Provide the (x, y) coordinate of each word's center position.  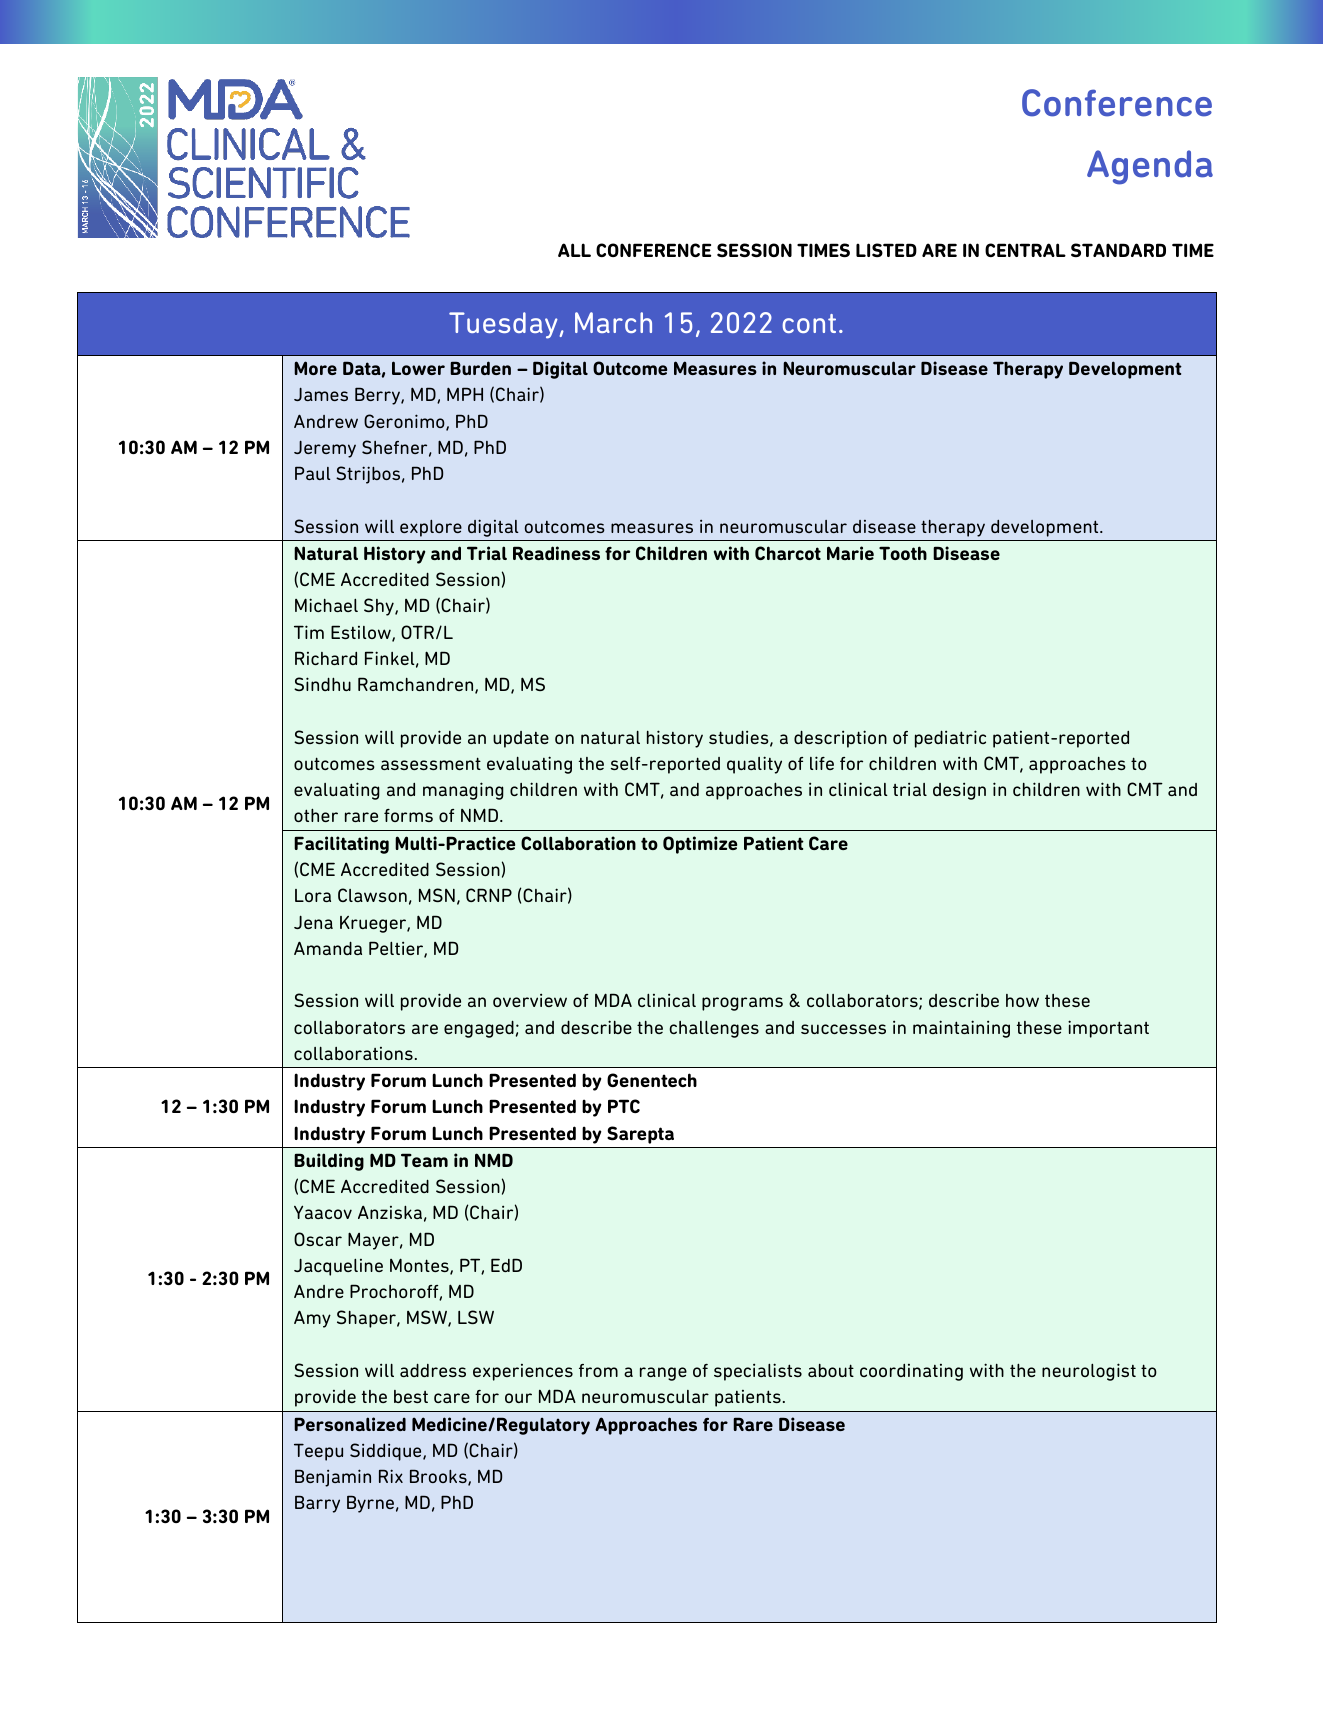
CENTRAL (1025, 250)
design (959, 791)
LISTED (886, 250)
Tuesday (503, 325)
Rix (391, 1476)
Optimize (700, 845)
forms (408, 815)
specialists (758, 1372)
